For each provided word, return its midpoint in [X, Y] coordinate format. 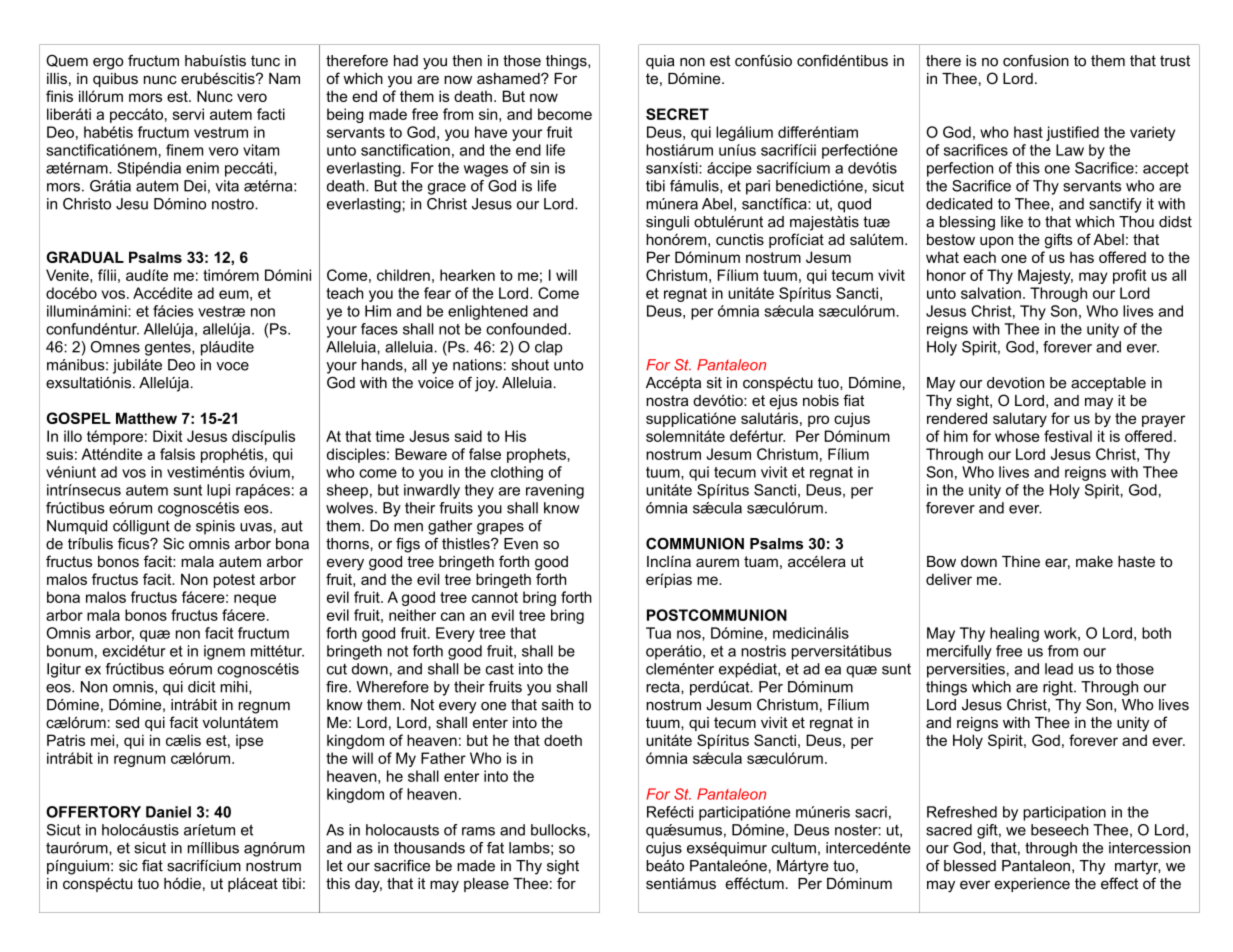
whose [1017, 436]
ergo [108, 64]
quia [660, 62]
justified [1072, 133]
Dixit [168, 436]
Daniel [168, 812]
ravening [555, 491]
